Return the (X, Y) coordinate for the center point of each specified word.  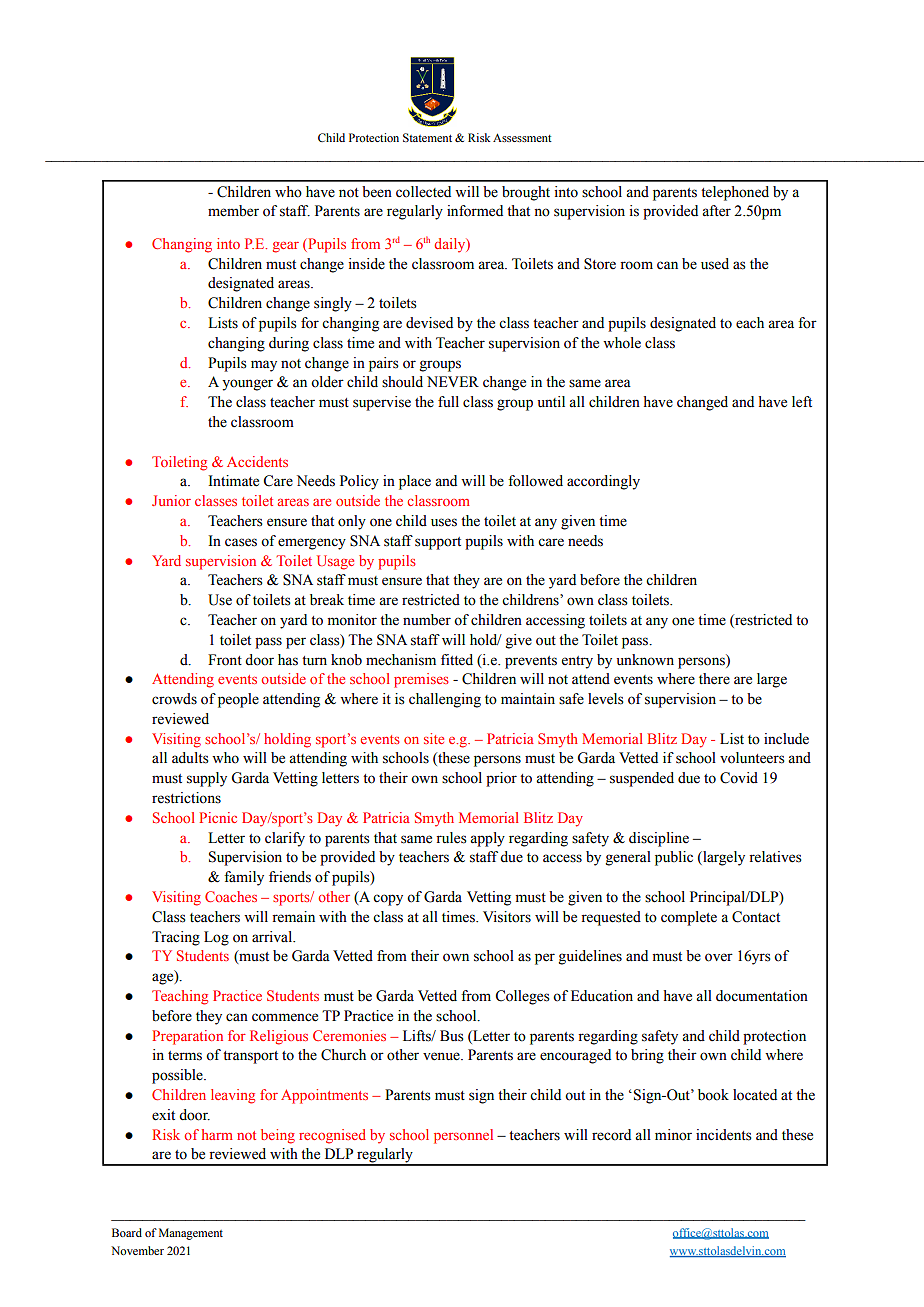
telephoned (735, 193)
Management (191, 1234)
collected (423, 192)
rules (451, 838)
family (244, 878)
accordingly (603, 482)
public (674, 858)
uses (444, 522)
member (233, 211)
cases (241, 542)
